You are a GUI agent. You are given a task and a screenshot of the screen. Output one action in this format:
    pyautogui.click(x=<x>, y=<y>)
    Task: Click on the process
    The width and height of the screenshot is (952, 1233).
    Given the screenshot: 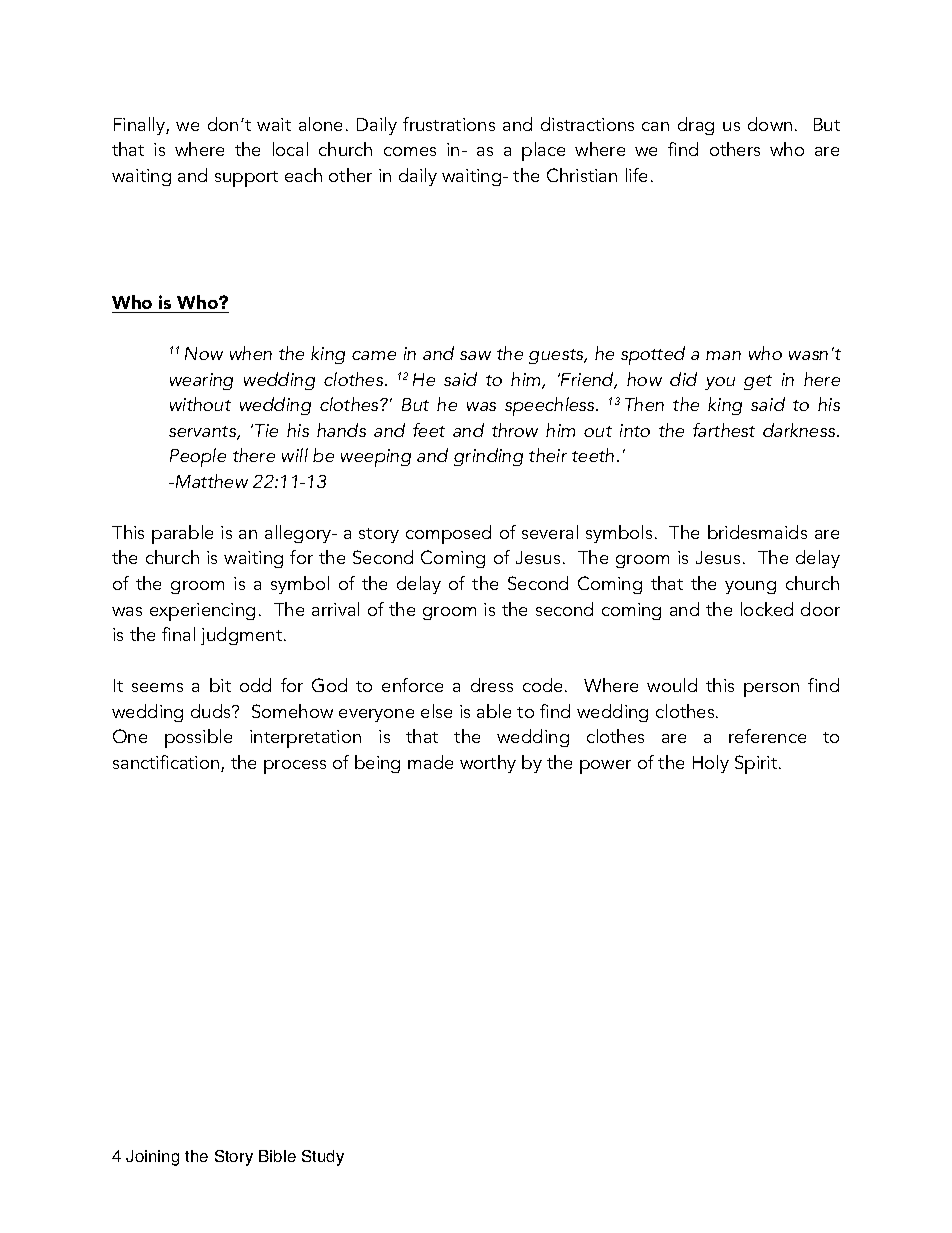 What is the action you would take?
    pyautogui.click(x=295, y=767)
